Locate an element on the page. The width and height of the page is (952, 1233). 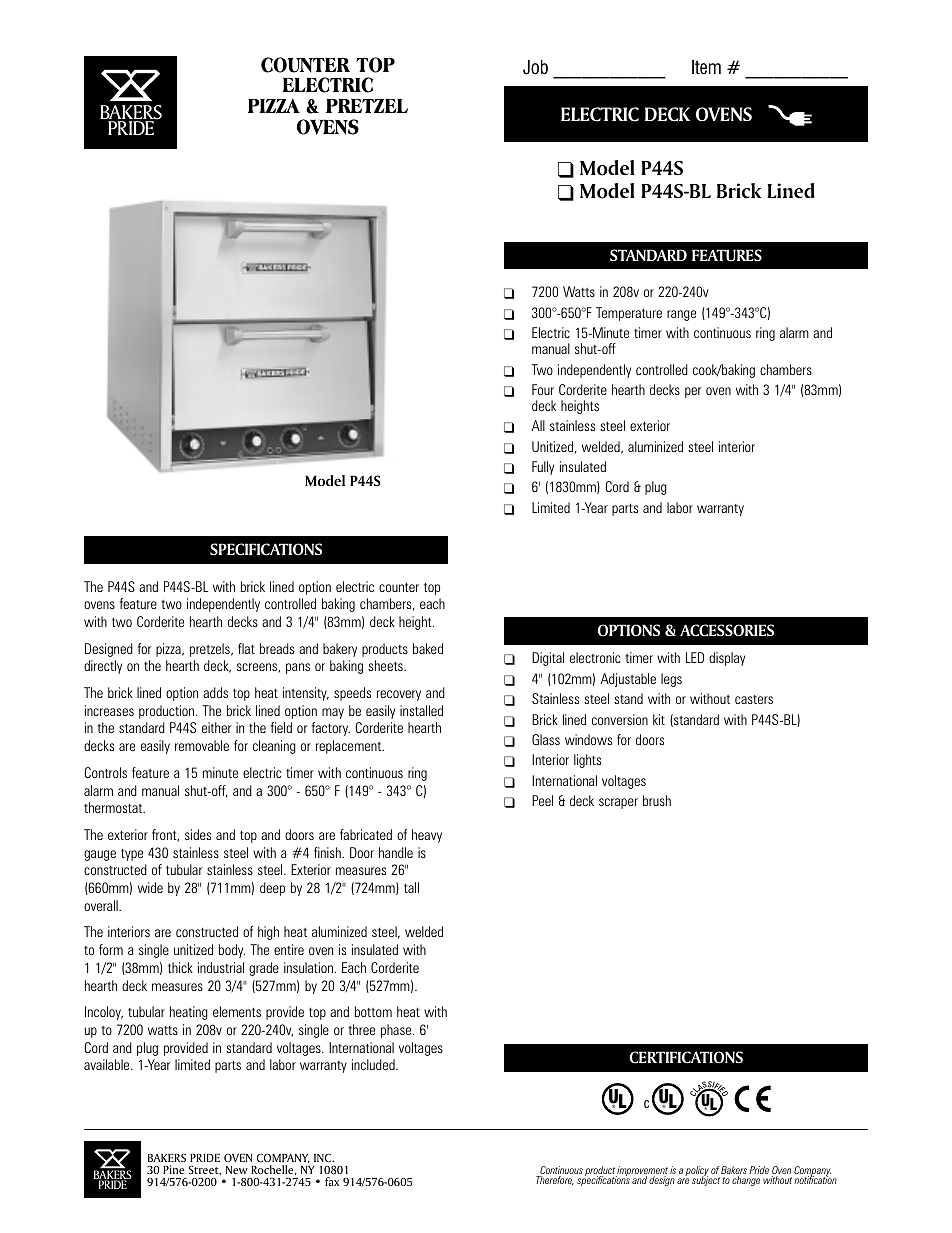
Temperature is located at coordinates (629, 314).
